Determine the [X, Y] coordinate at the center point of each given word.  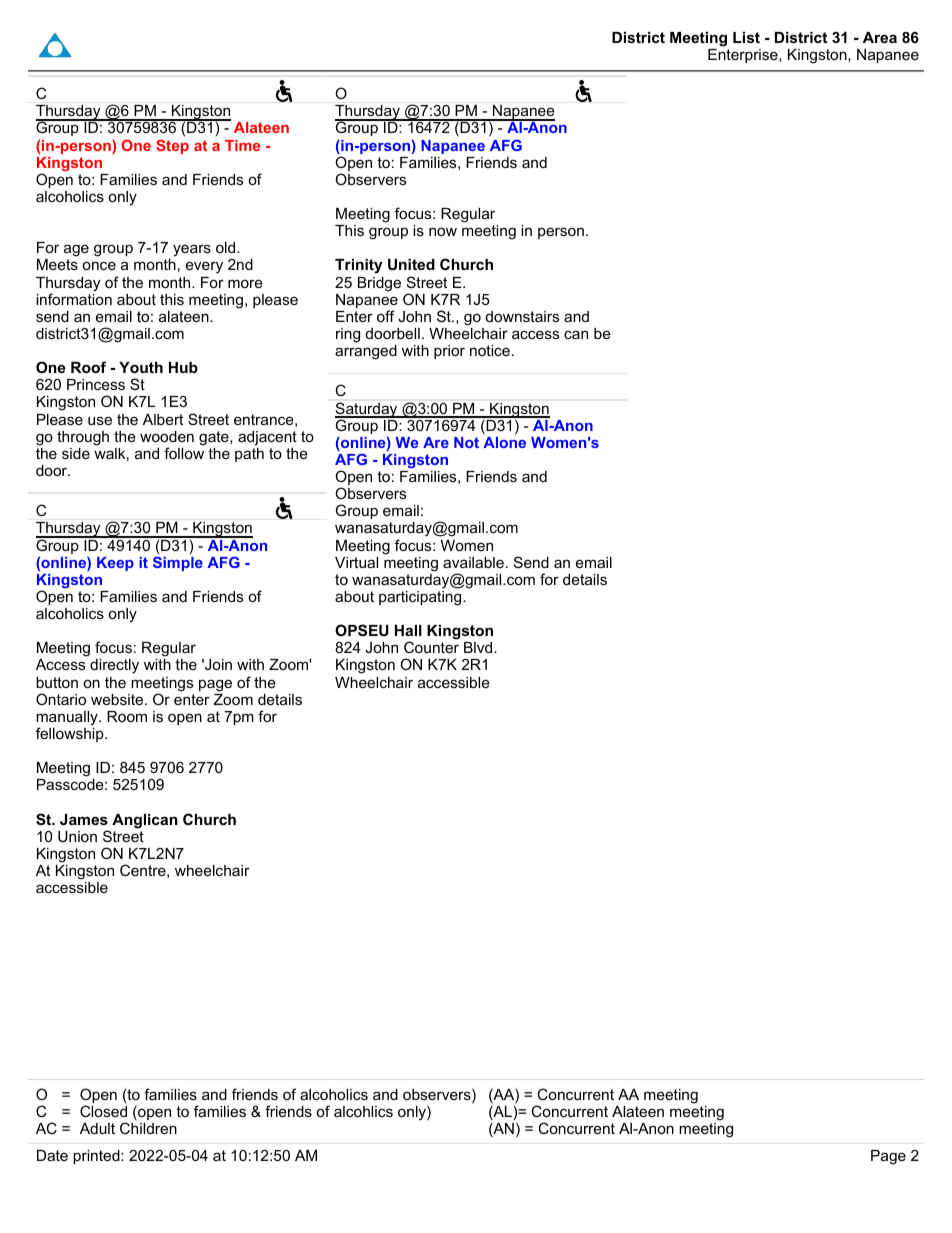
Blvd [479, 647]
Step [172, 146]
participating [421, 598]
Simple [178, 563]
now [443, 231]
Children [148, 1128]
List [746, 37]
